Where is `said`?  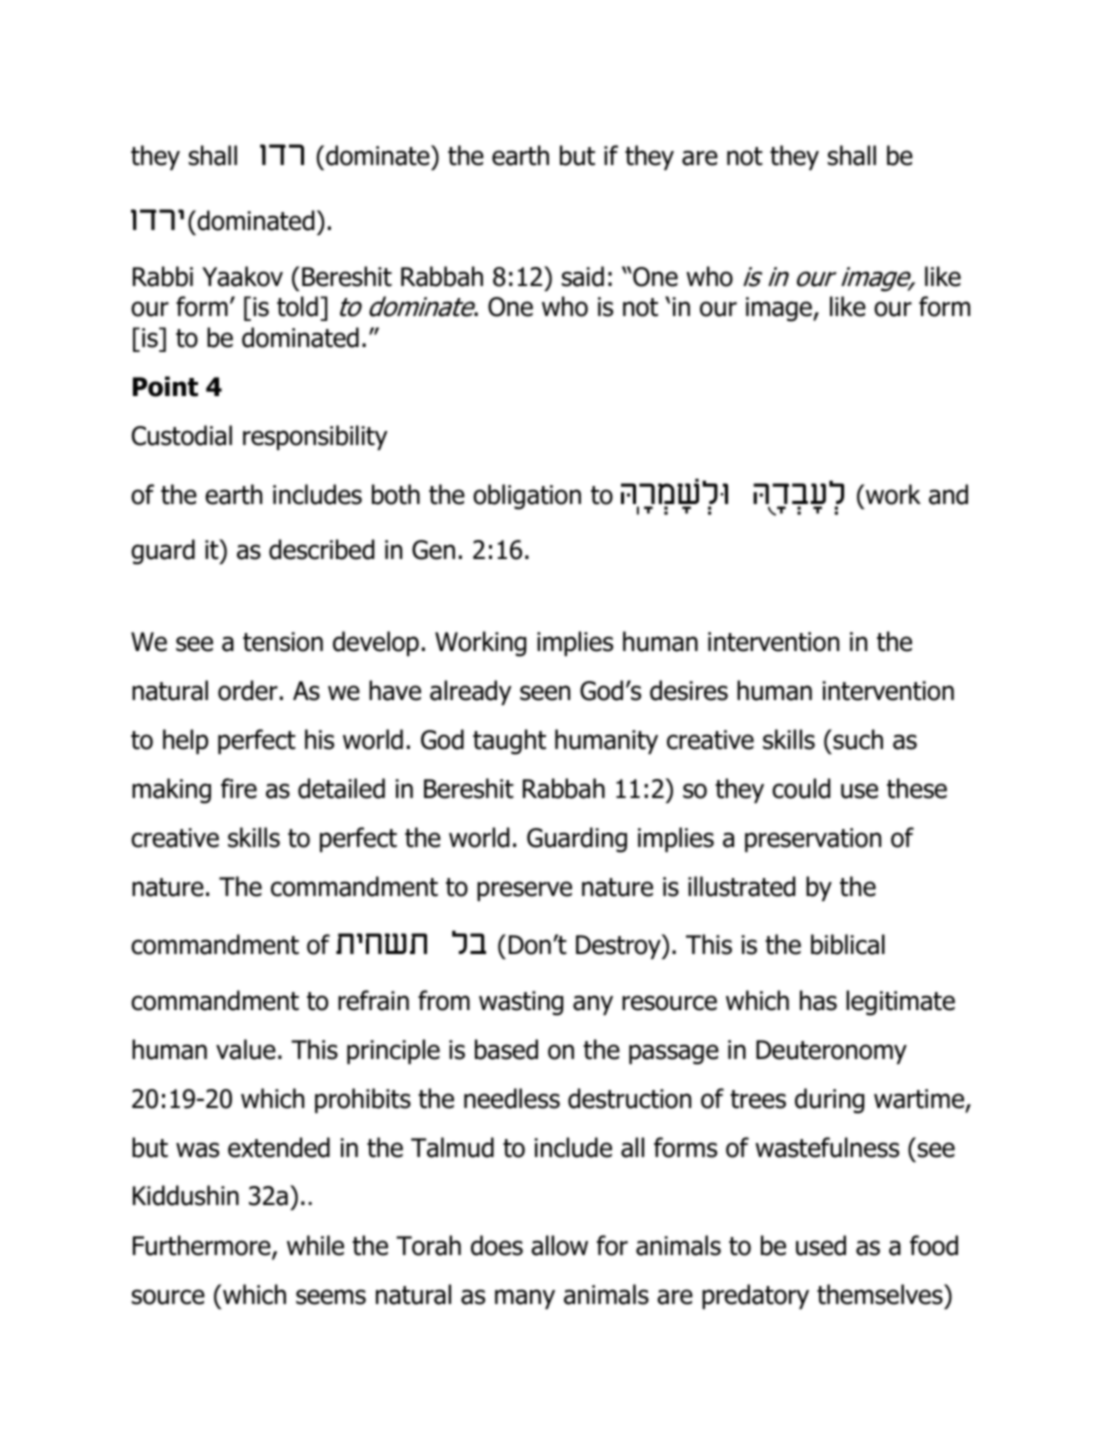 said is located at coordinates (583, 276).
